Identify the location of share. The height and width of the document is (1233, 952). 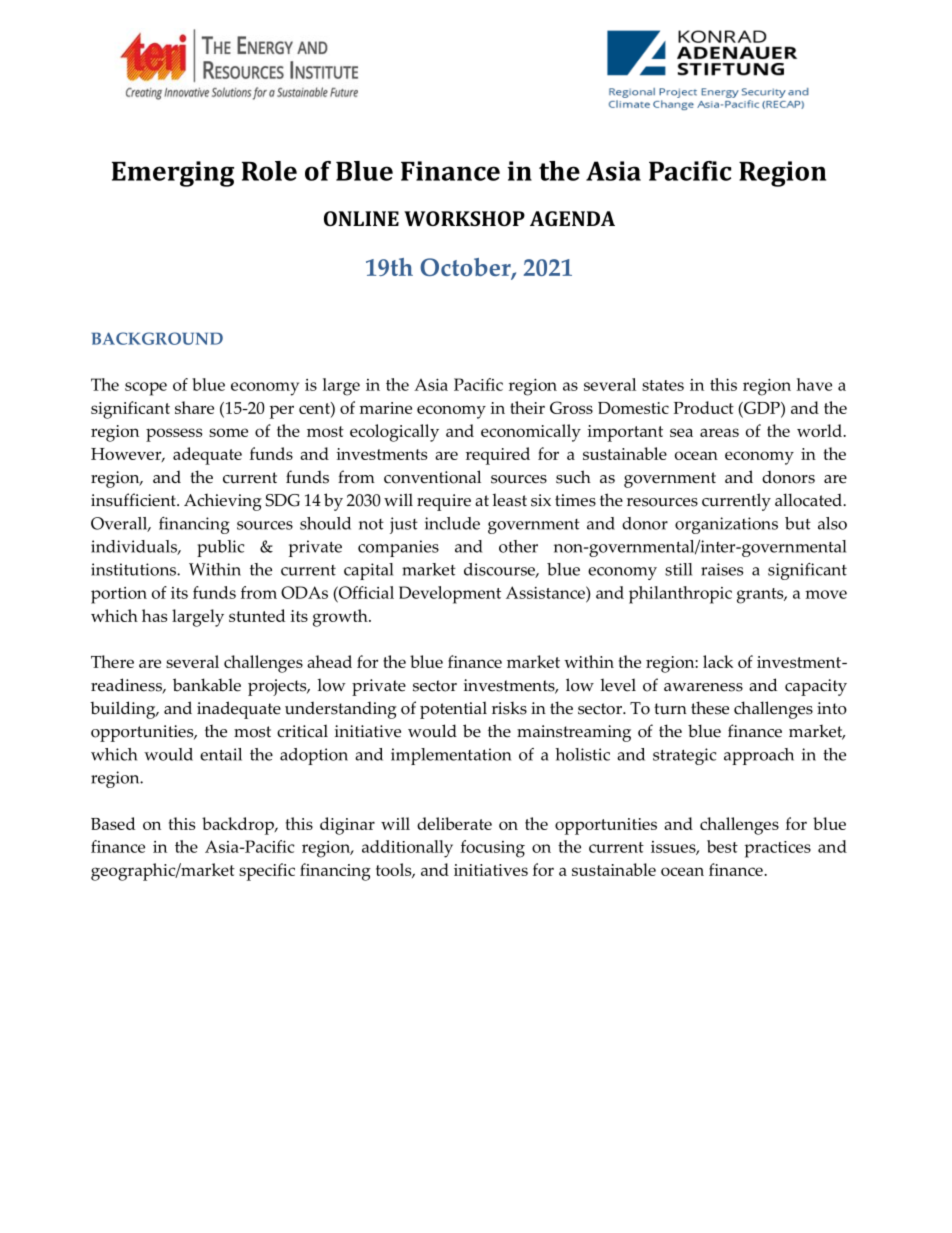
(194, 407).
